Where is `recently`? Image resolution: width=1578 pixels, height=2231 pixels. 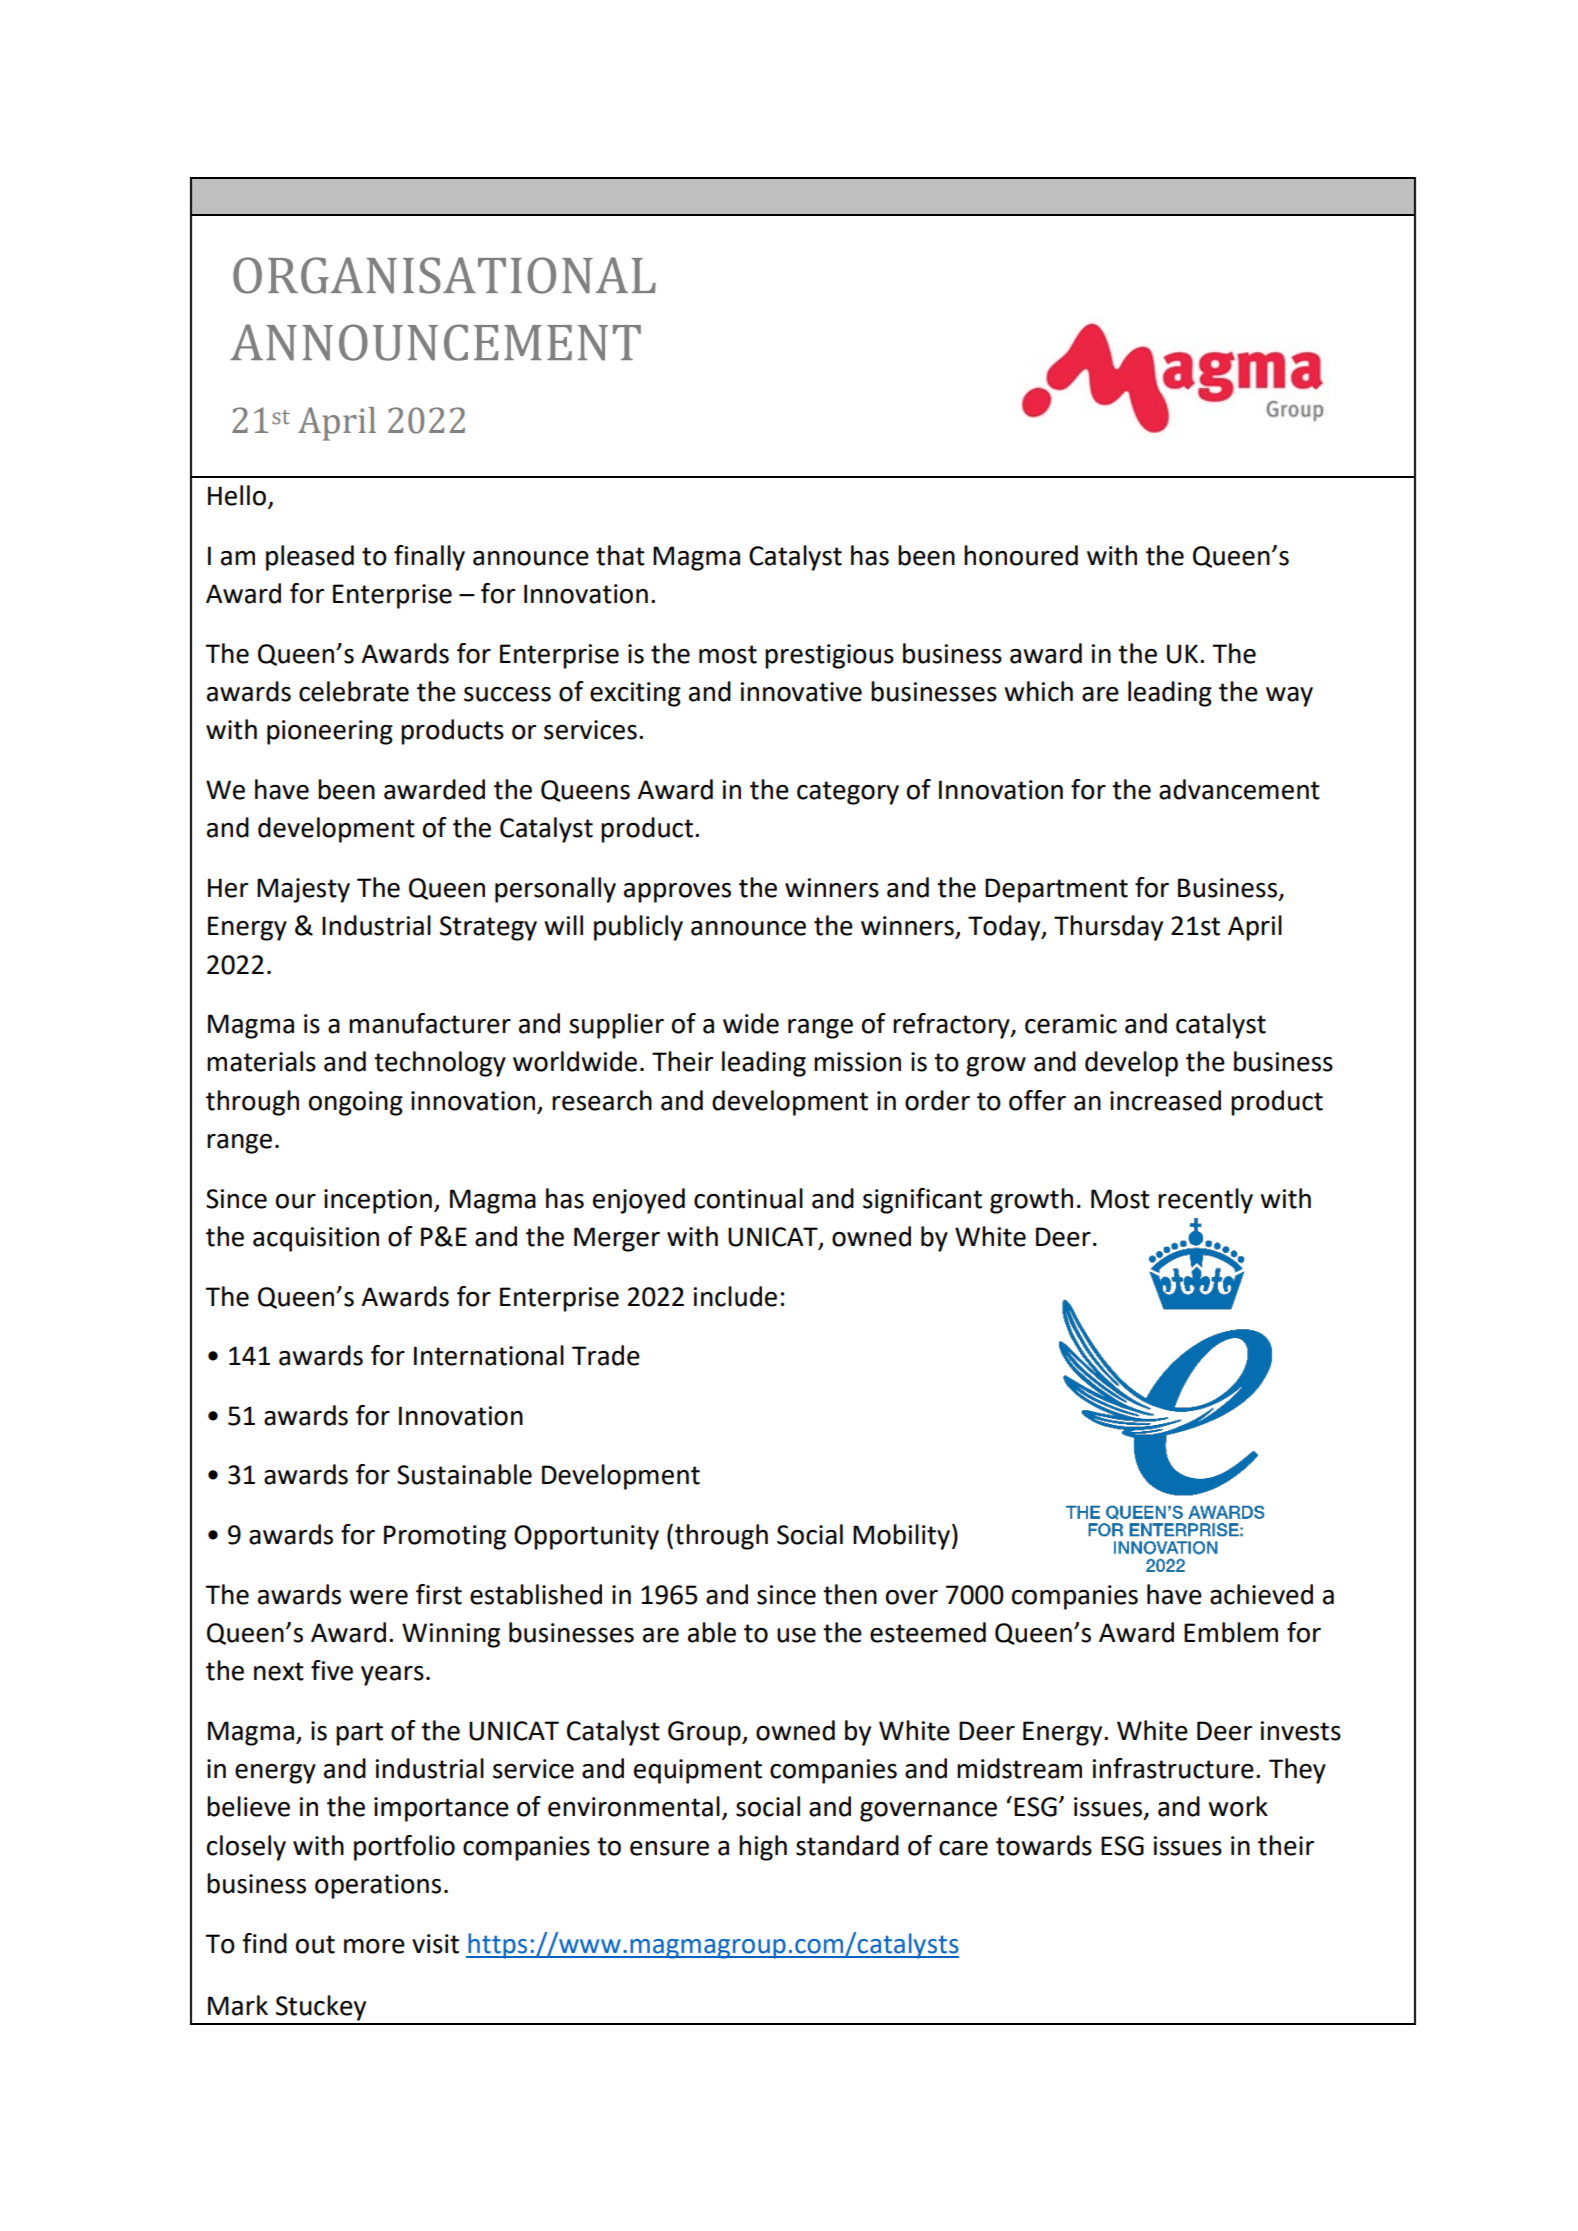 recently is located at coordinates (1205, 1201).
